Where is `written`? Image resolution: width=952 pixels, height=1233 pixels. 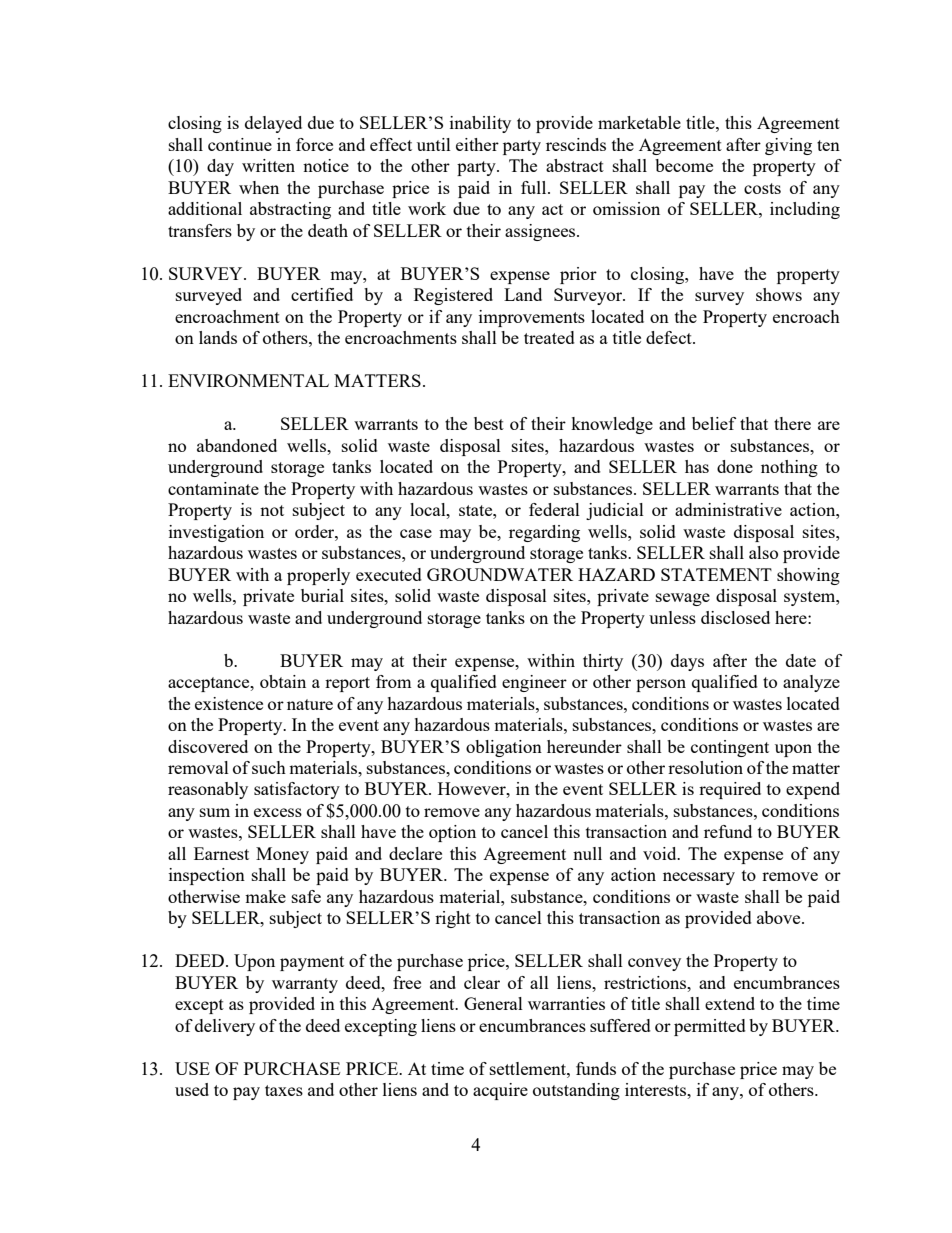 written is located at coordinates (268, 165).
